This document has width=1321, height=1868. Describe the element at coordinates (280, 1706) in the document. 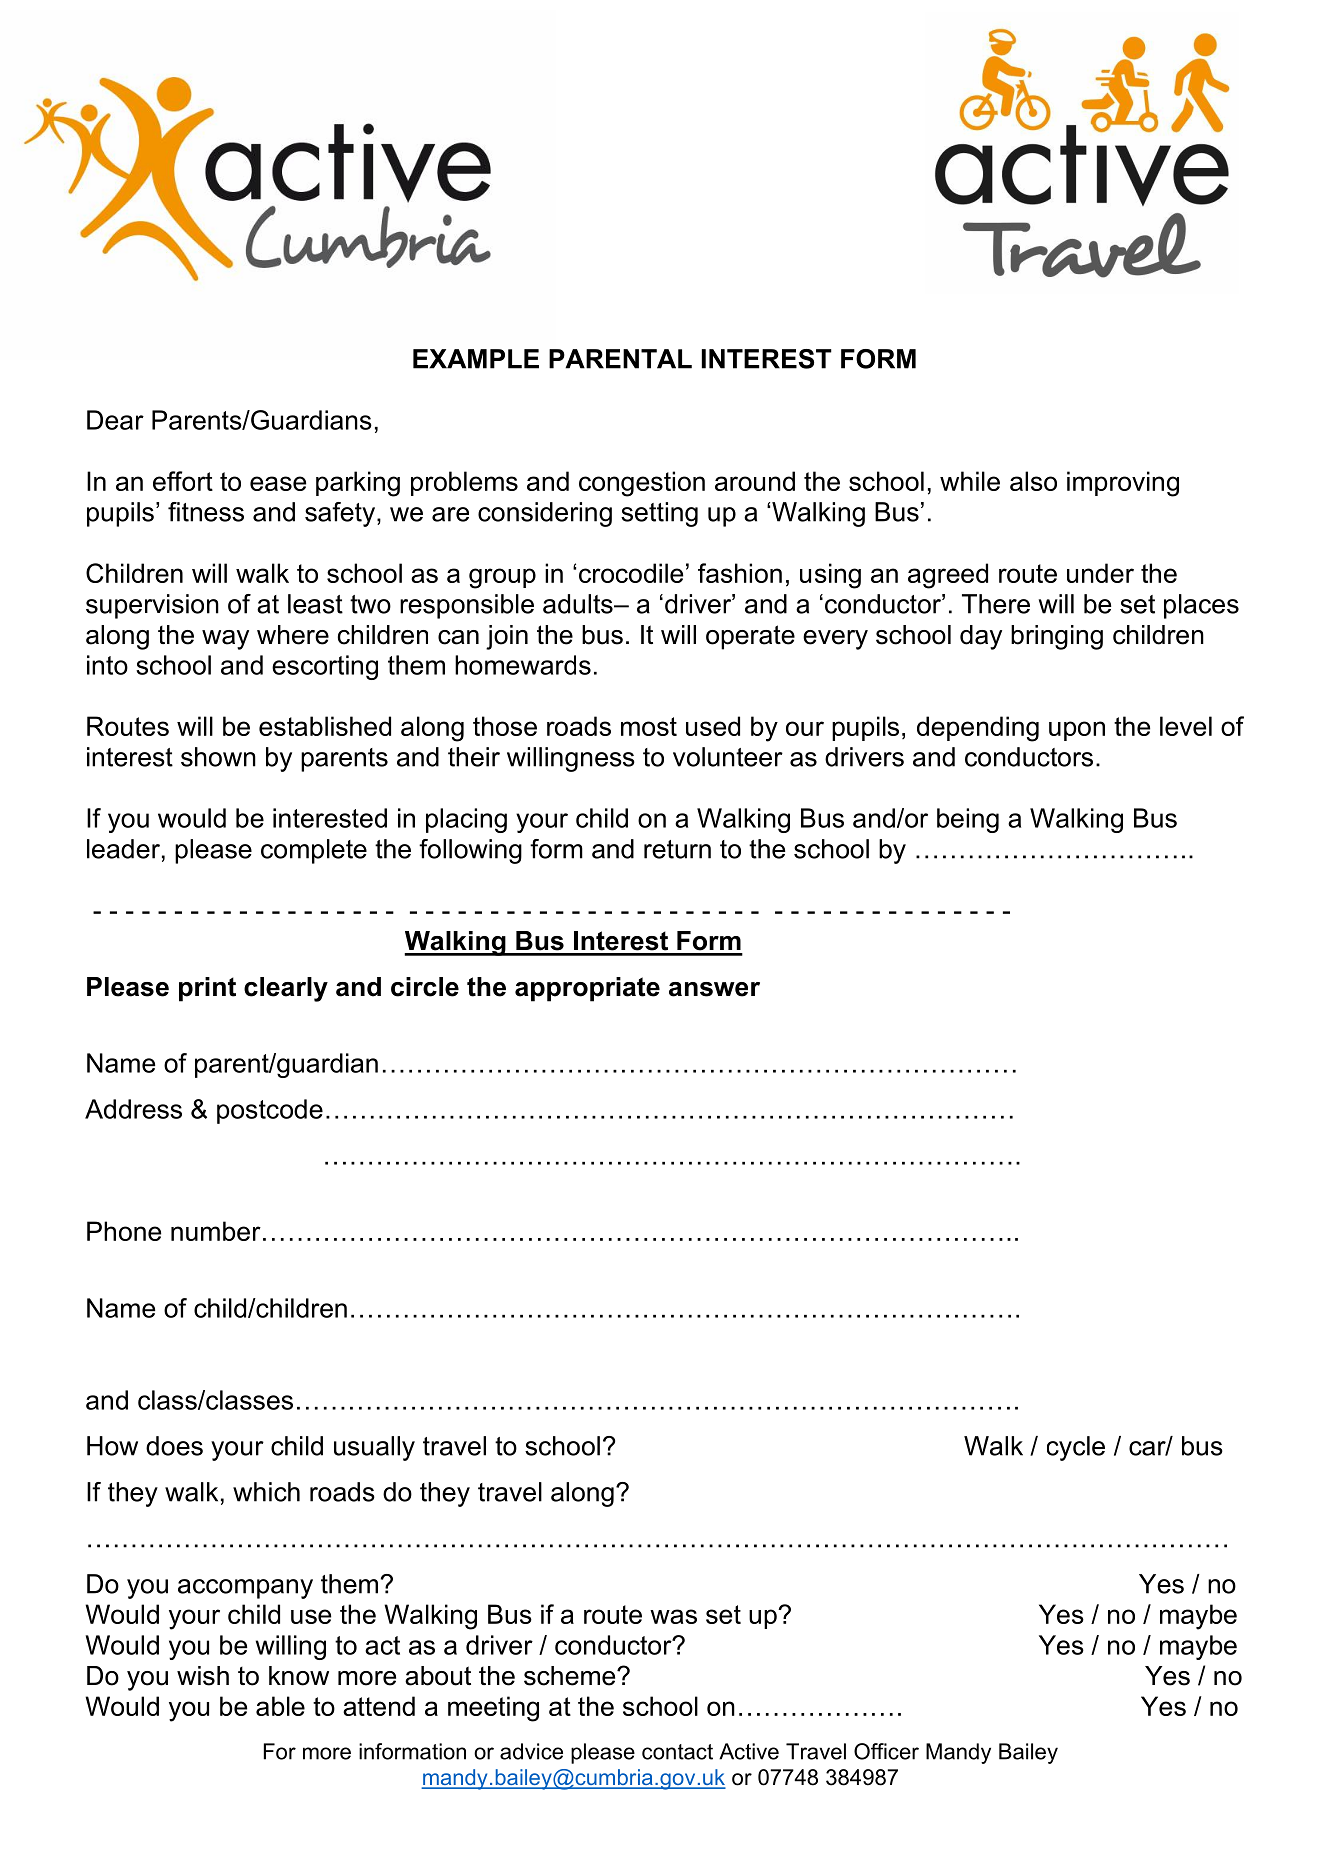

I see `able` at that location.
